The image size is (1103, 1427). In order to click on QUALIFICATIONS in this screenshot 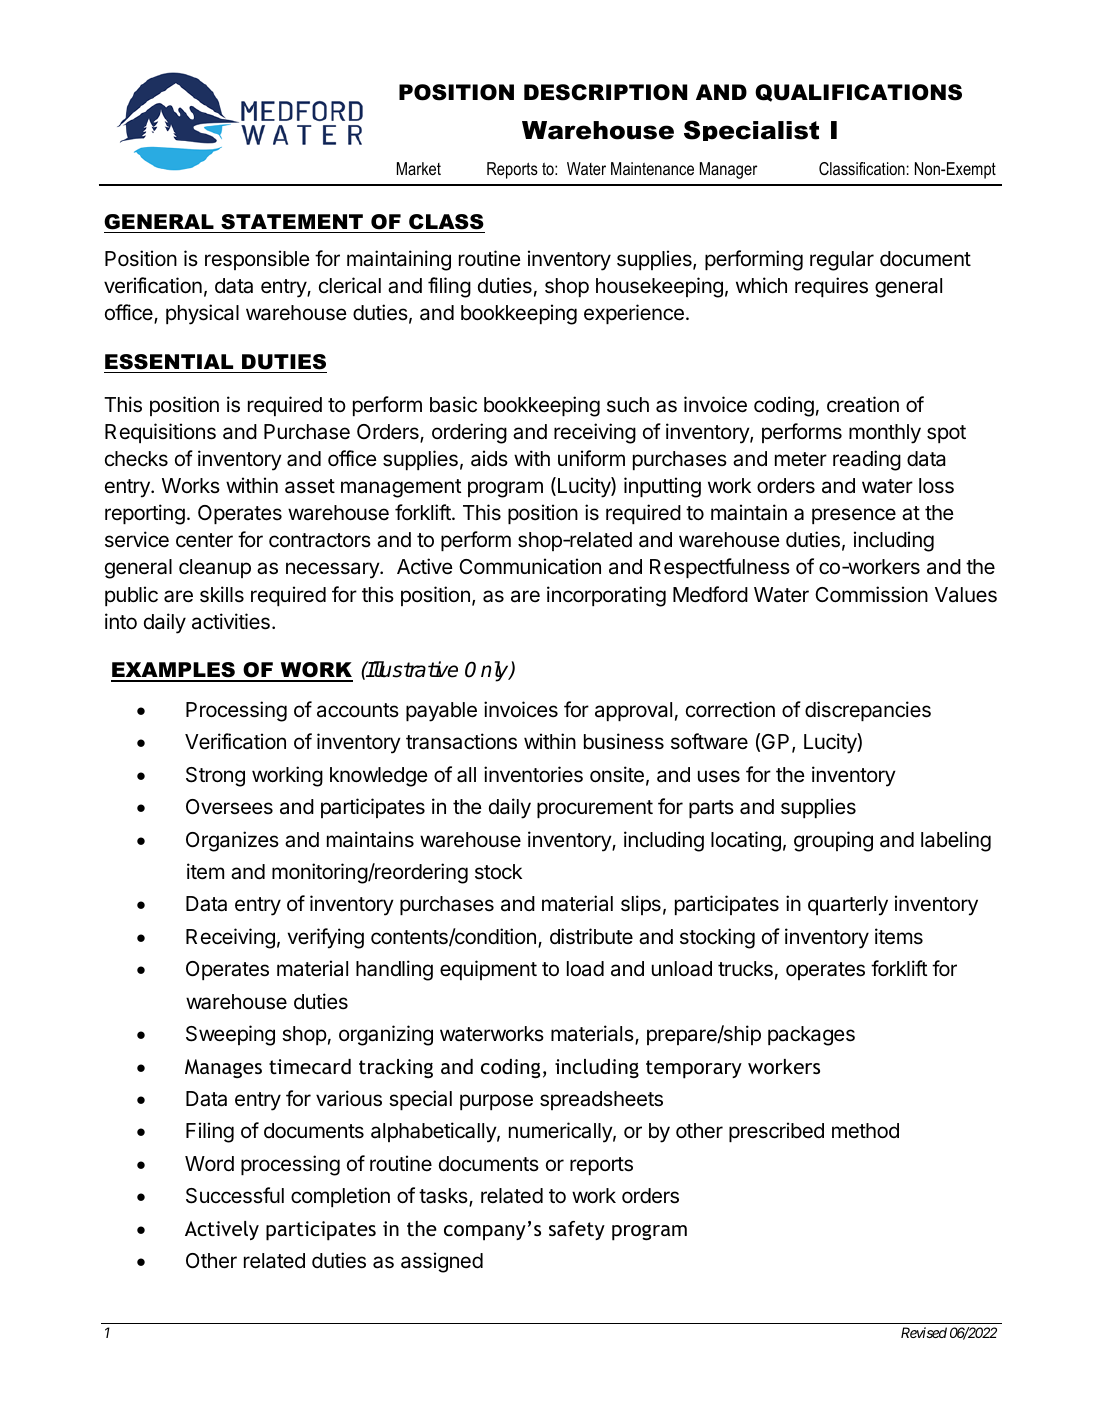, I will do `click(858, 93)`.
